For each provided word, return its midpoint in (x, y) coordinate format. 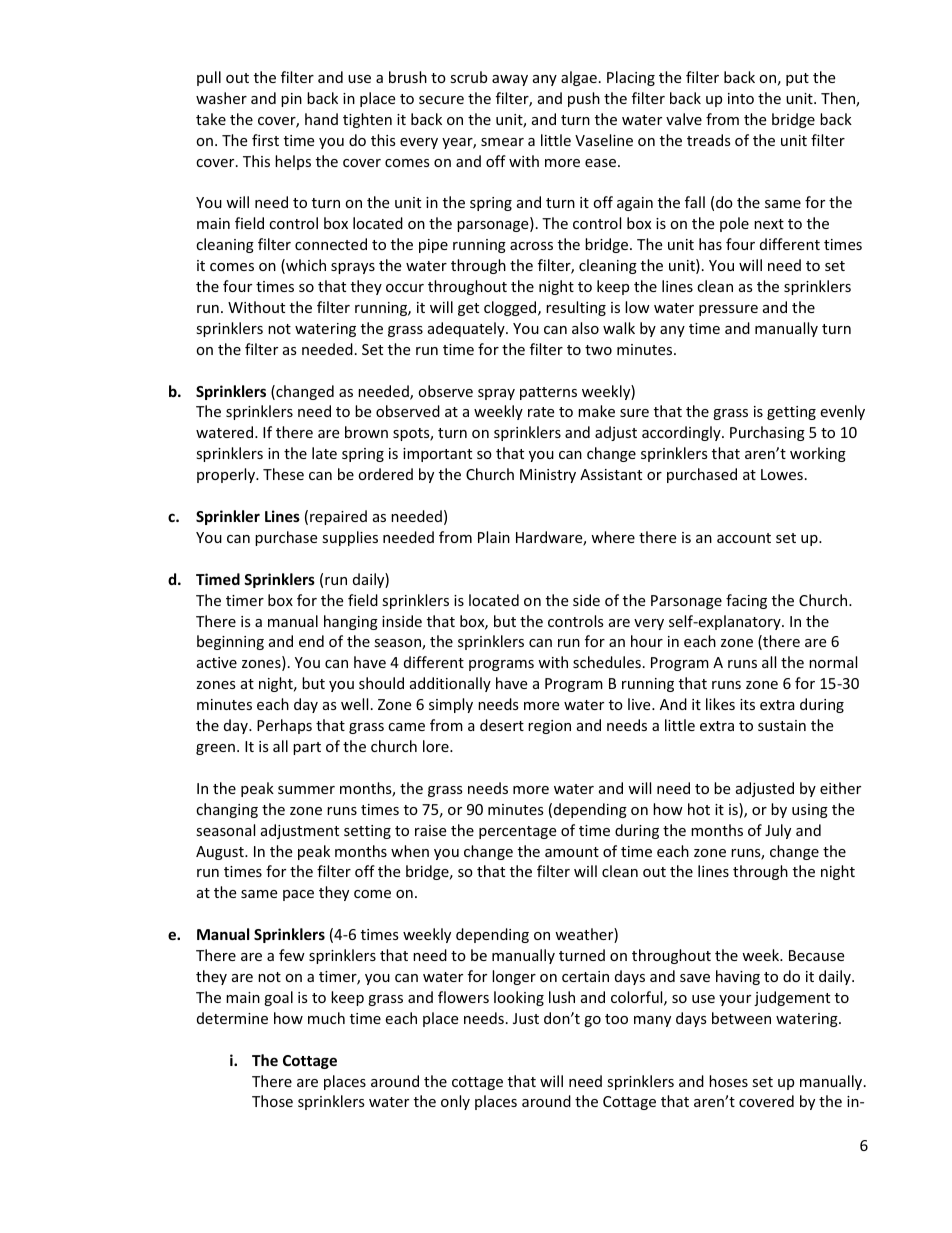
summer (306, 790)
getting (791, 413)
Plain (494, 537)
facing (746, 601)
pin (291, 100)
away (510, 80)
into (741, 98)
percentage (517, 832)
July (778, 831)
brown (366, 432)
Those (272, 1101)
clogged (511, 308)
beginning (230, 642)
